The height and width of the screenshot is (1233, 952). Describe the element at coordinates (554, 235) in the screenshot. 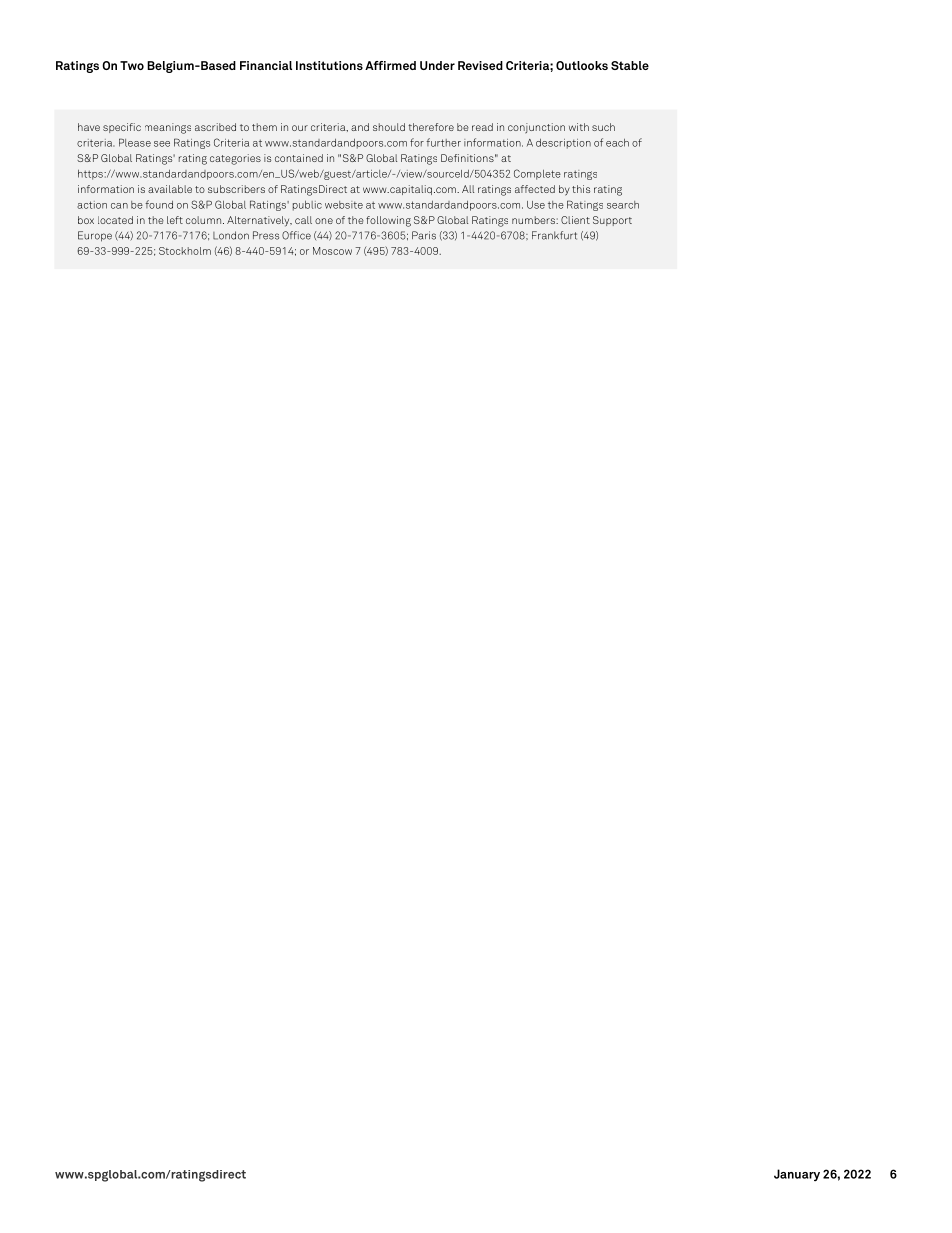

I see `Frankfurt` at that location.
